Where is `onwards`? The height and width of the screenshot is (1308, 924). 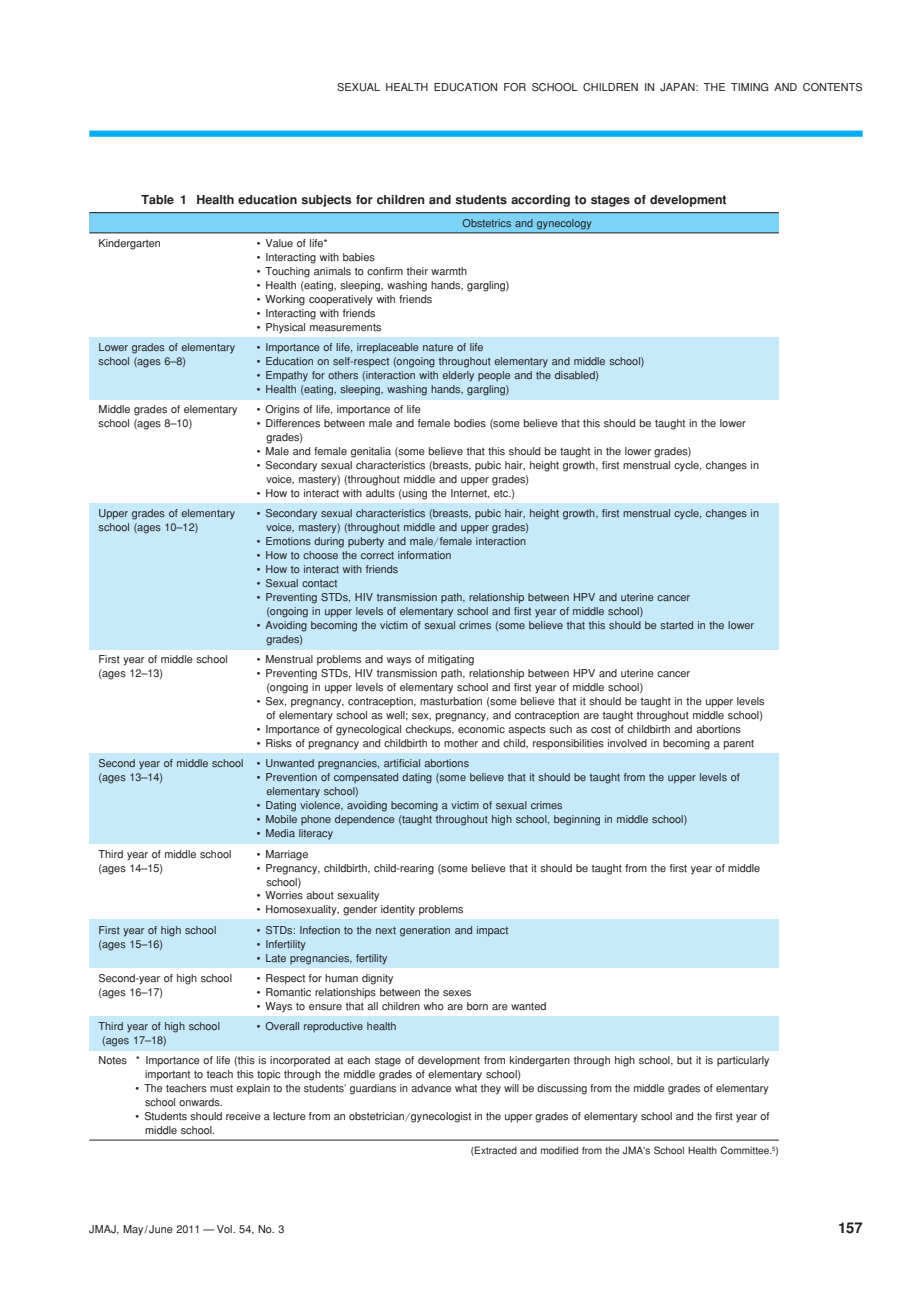 onwards is located at coordinates (200, 1102).
